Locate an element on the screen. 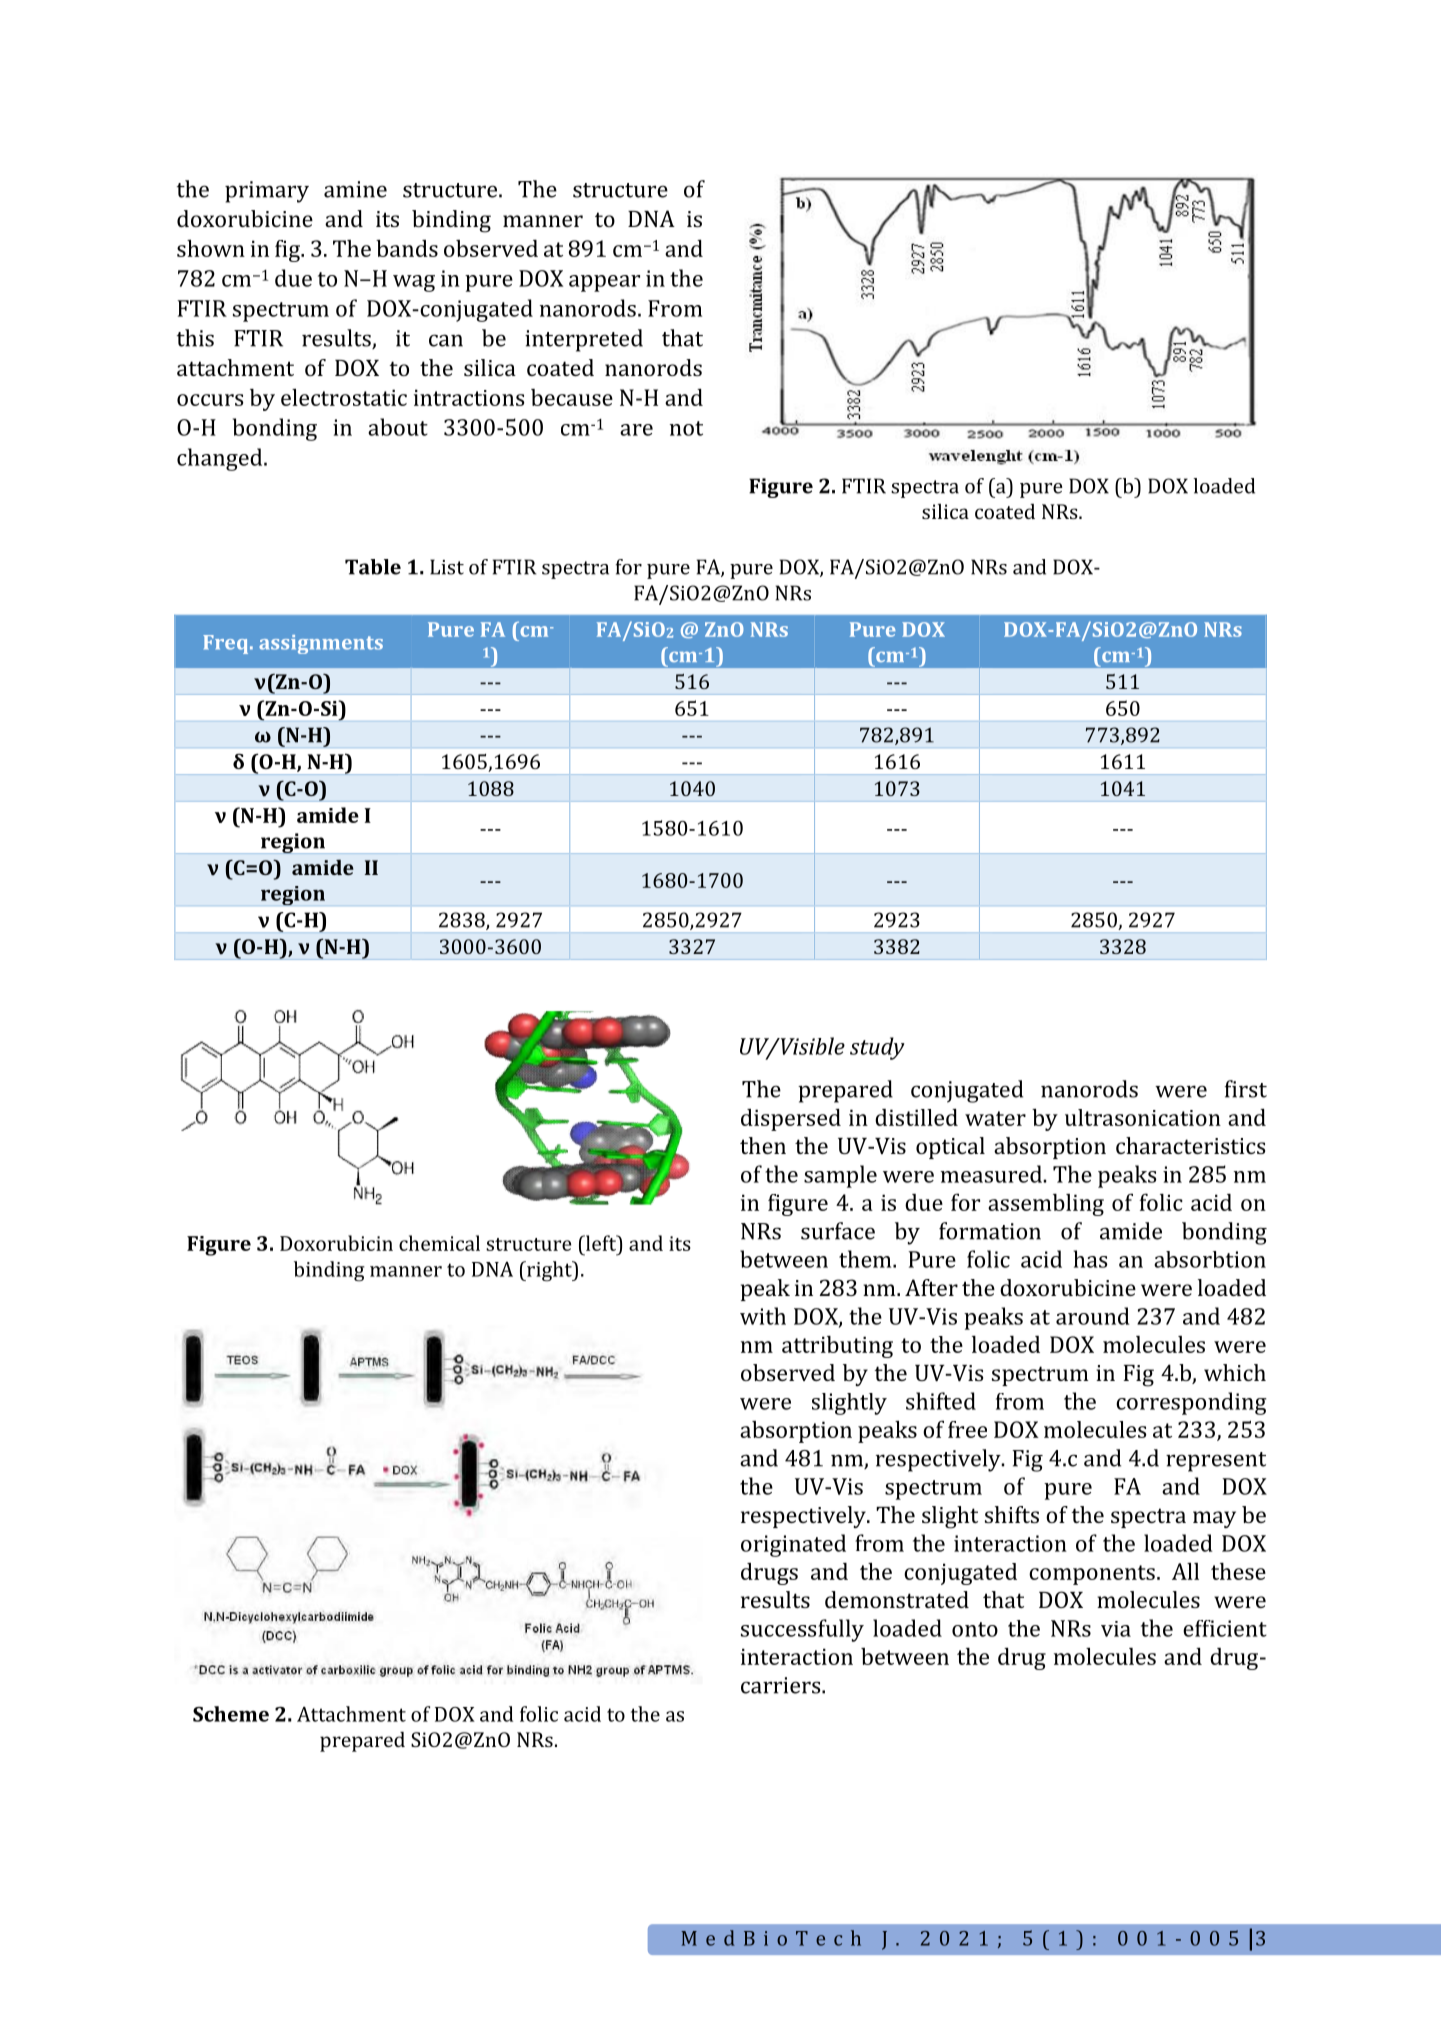 The width and height of the screenshot is (1441, 2038). Scheme is located at coordinates (231, 1714).
